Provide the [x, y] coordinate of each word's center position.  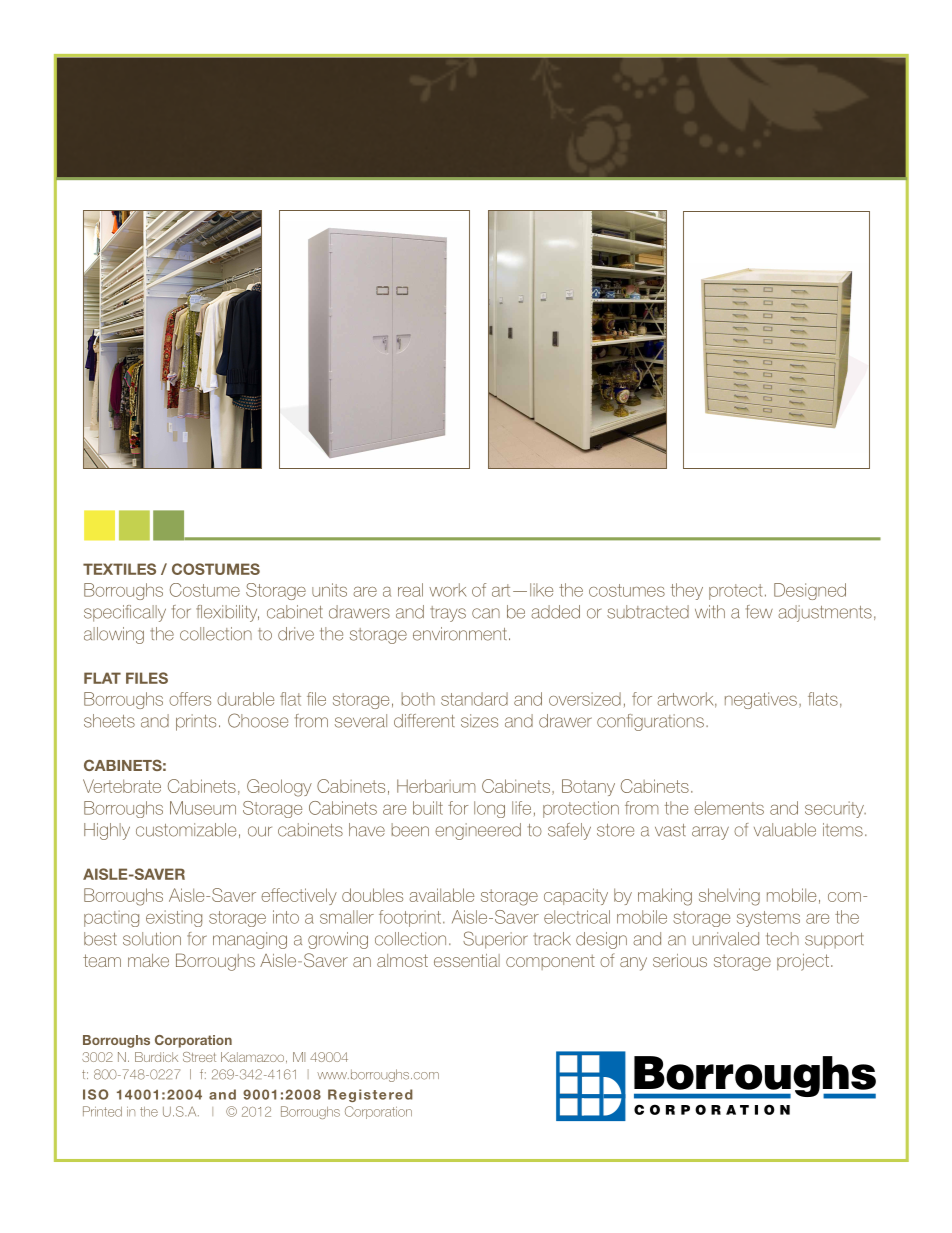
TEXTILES [119, 569]
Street [199, 1057]
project [803, 962]
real [410, 590]
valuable [785, 830]
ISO [96, 1094]
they [687, 591]
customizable [186, 830]
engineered [478, 831]
